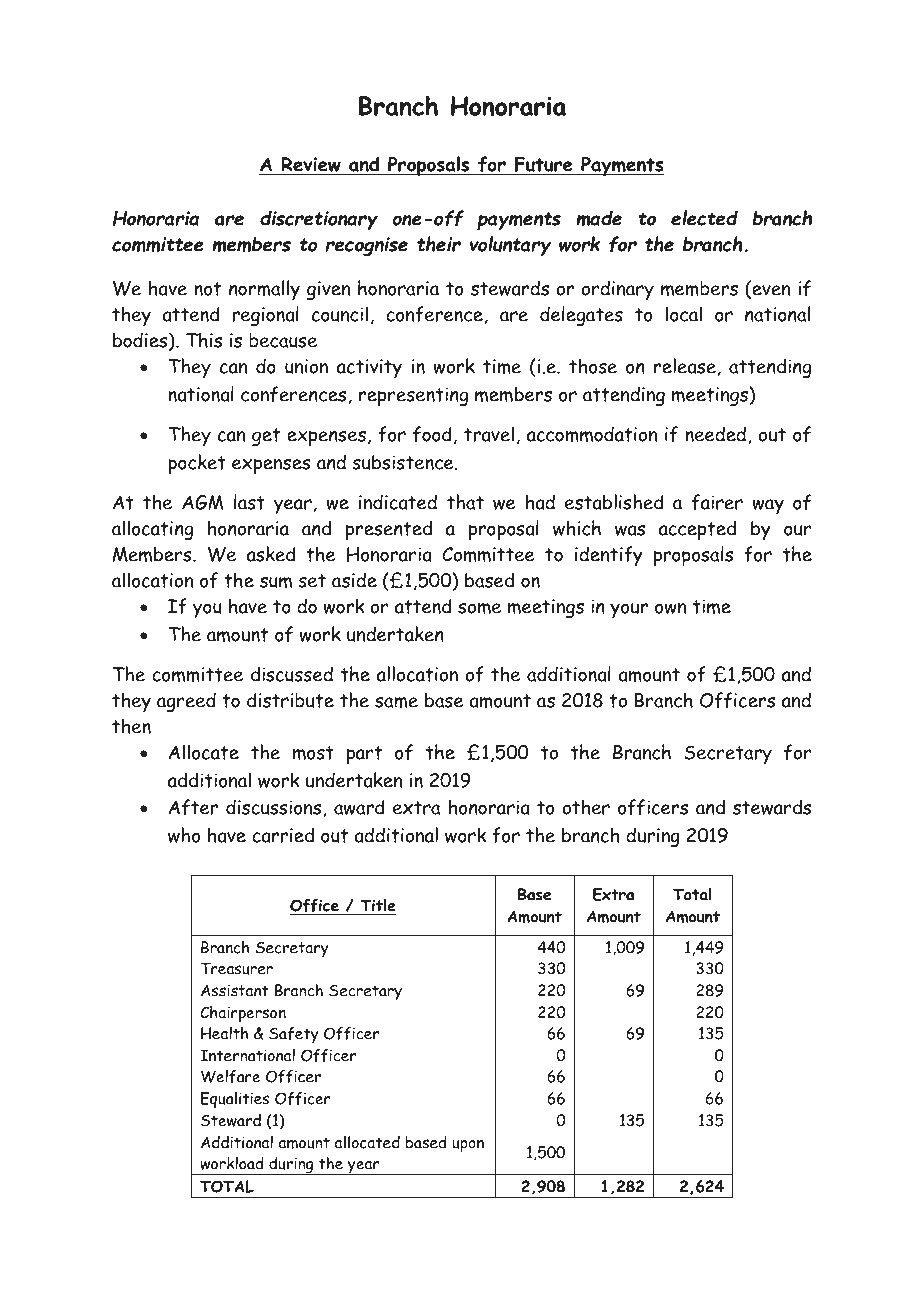 This image has width=924, height=1308. I want to click on Review, so click(311, 164).
